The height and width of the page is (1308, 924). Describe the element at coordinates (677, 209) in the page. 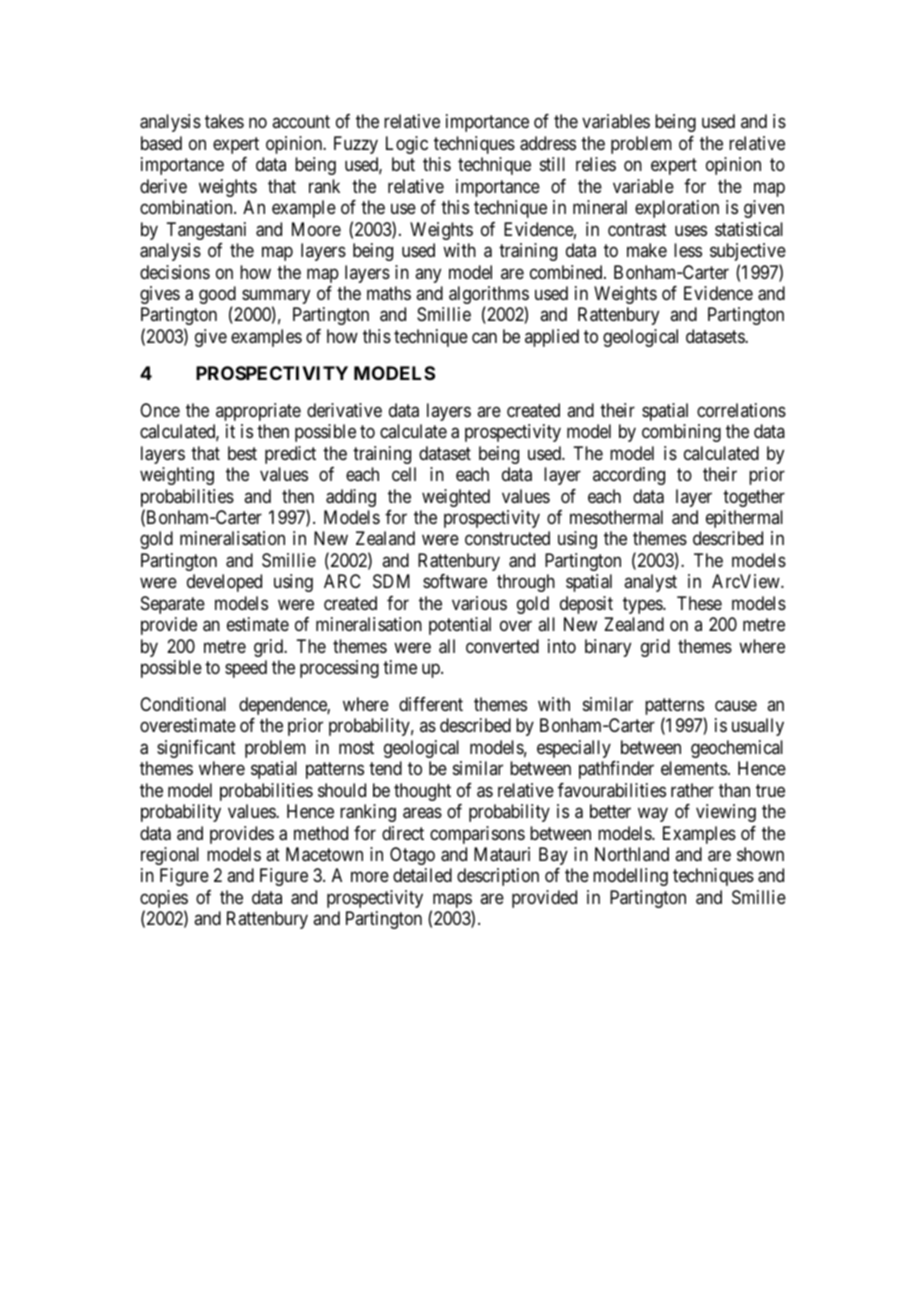

I see `exploration` at that location.
